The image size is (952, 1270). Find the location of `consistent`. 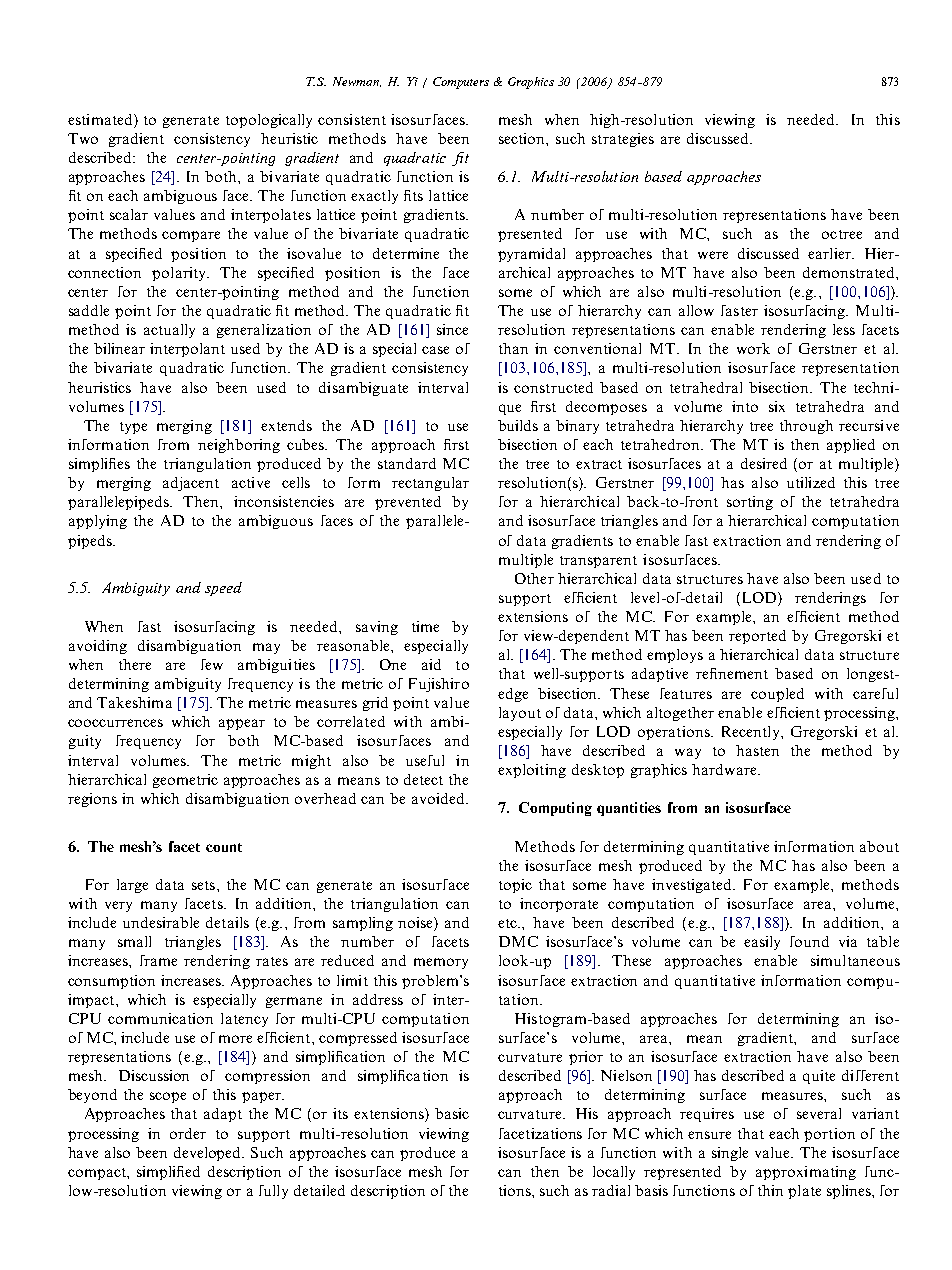

consistent is located at coordinates (352, 119).
